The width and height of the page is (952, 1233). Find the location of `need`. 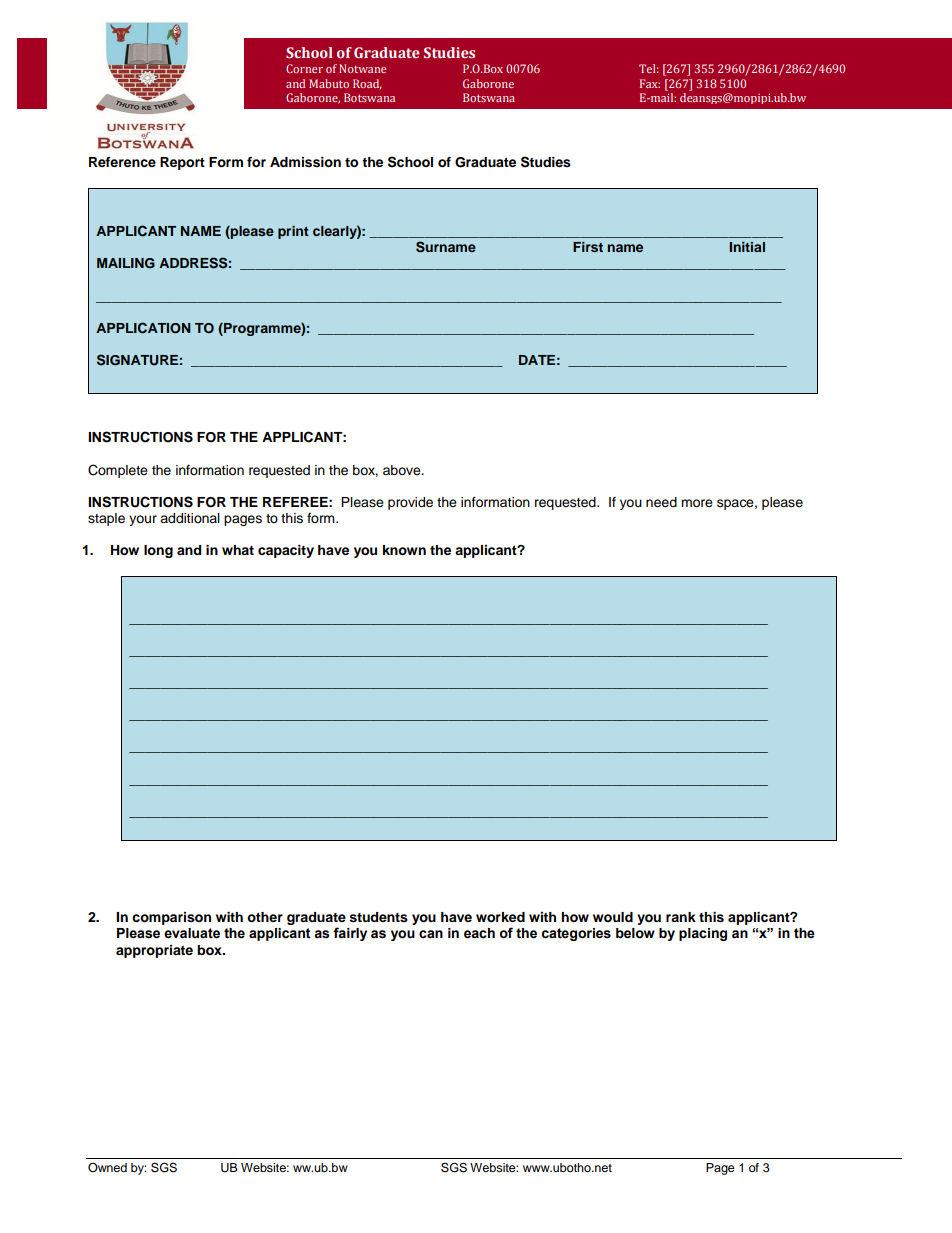

need is located at coordinates (661, 502).
